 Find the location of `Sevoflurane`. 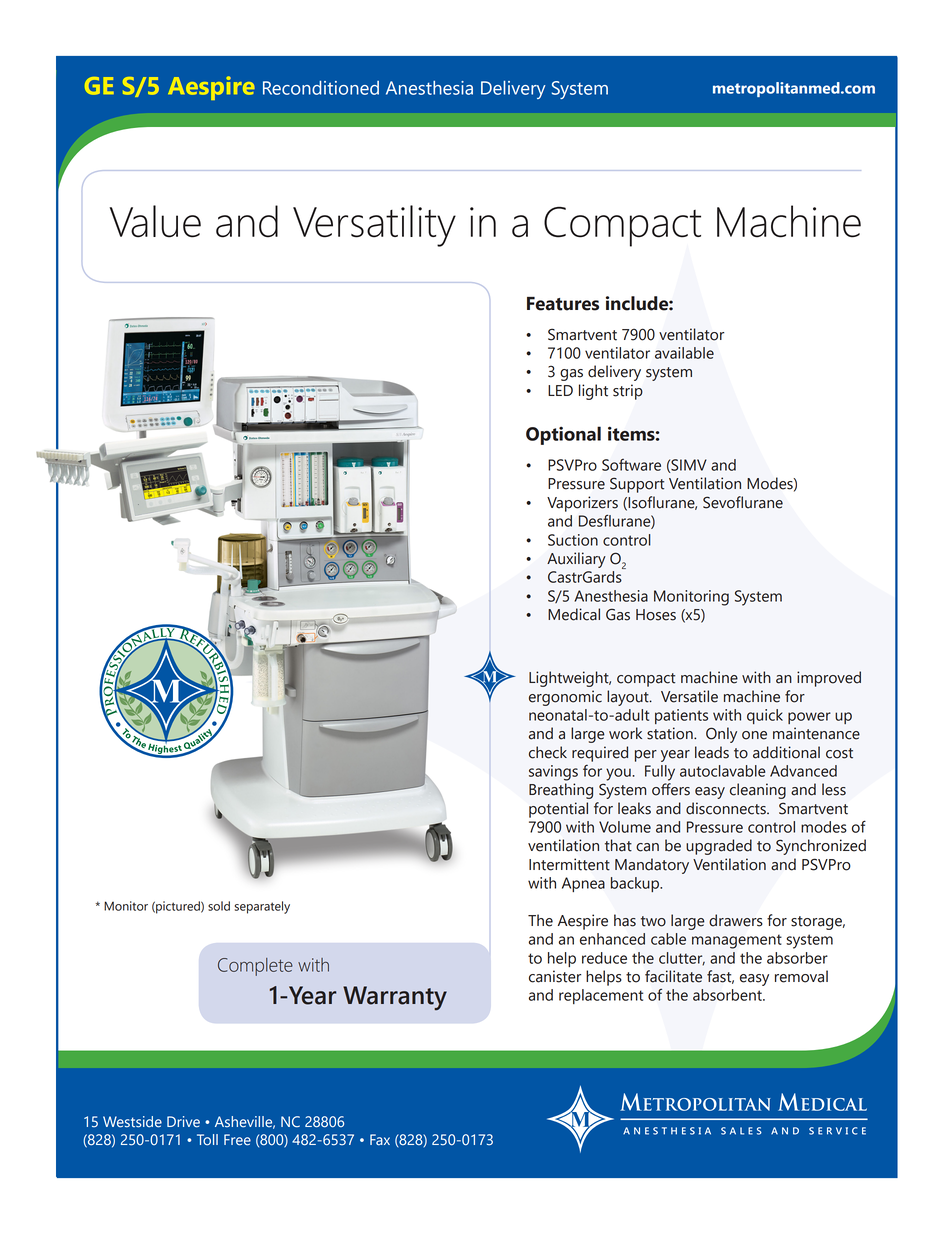

Sevoflurane is located at coordinates (743, 502).
